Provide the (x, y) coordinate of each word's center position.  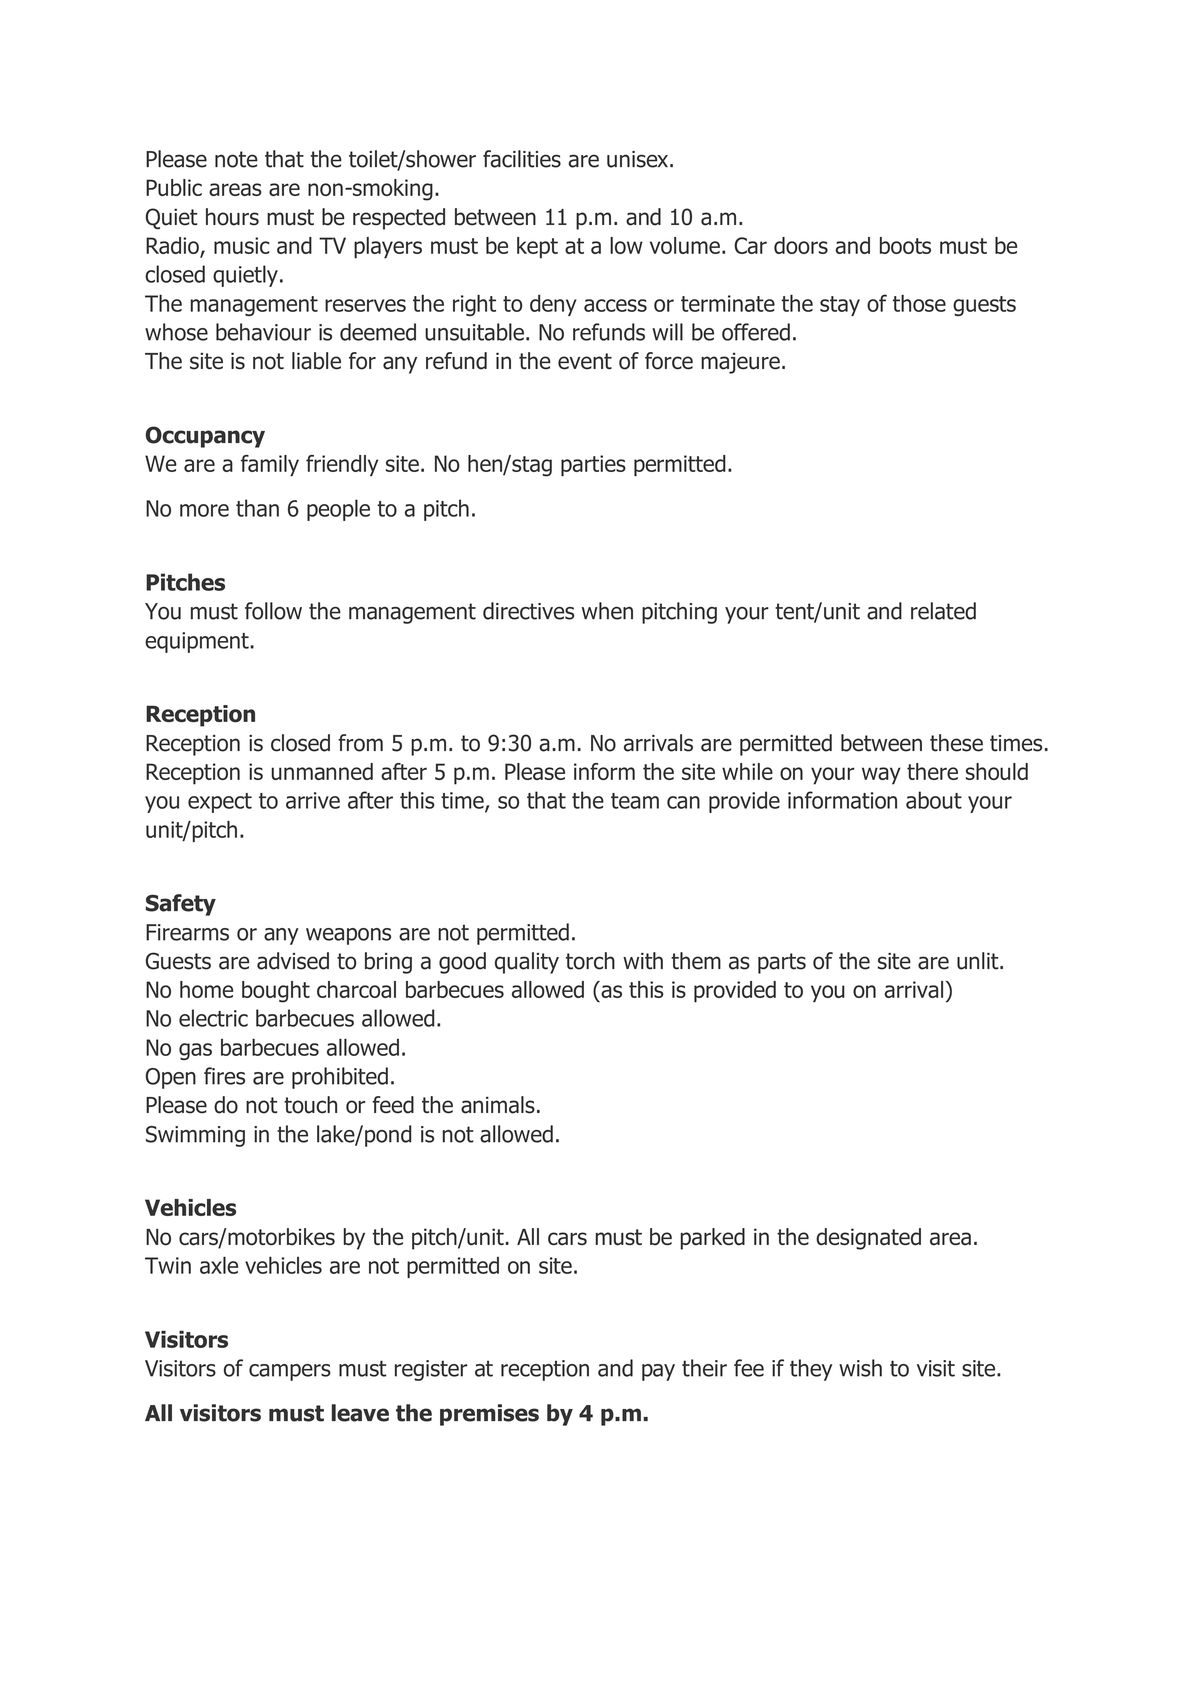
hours (232, 217)
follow (273, 611)
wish (860, 1368)
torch (590, 961)
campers (290, 1372)
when (607, 611)
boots (905, 245)
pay (658, 1372)
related (943, 611)
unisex (639, 159)
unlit (979, 961)
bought (276, 992)
